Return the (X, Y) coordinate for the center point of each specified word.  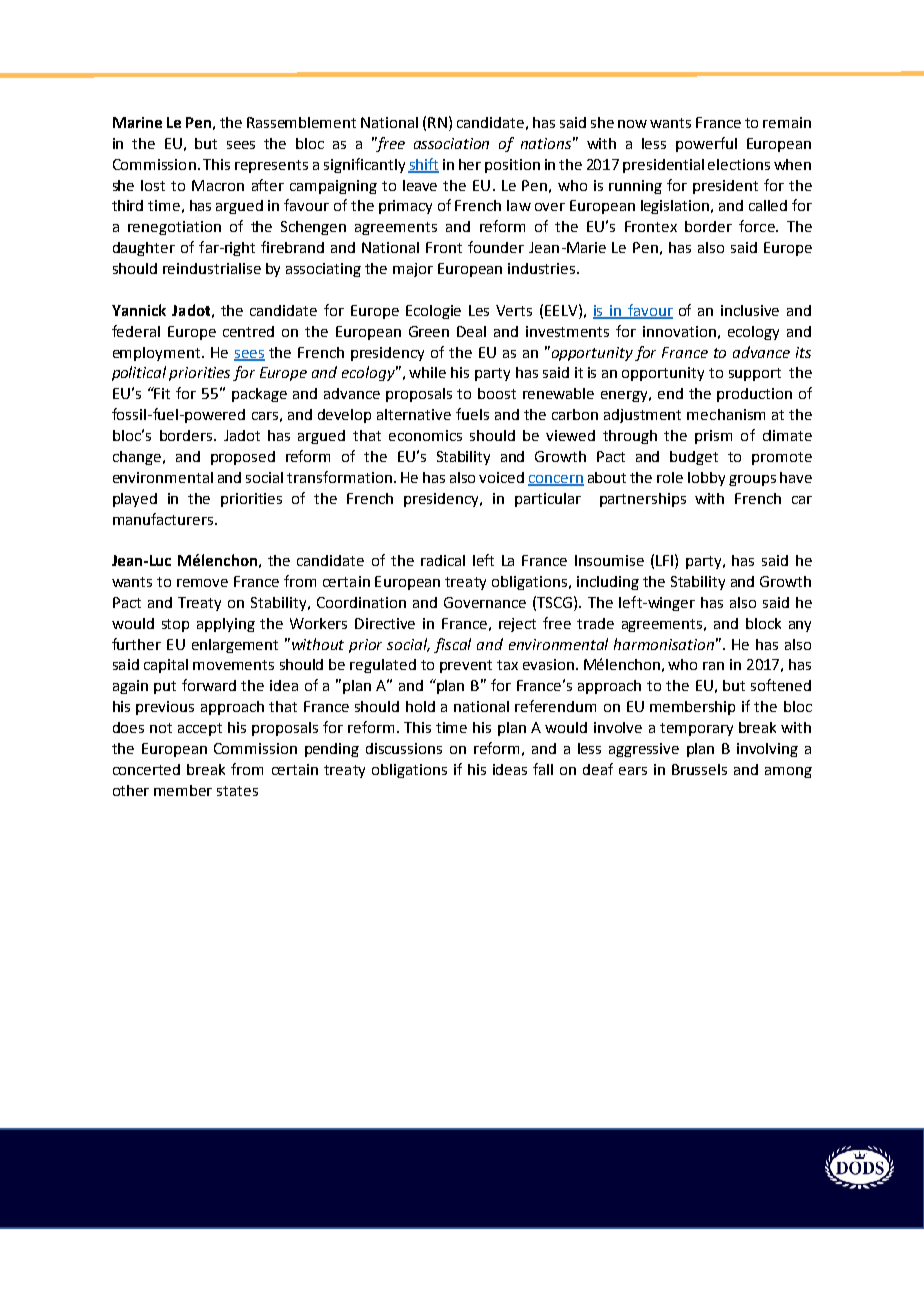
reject (517, 625)
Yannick (139, 310)
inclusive (750, 310)
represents (271, 166)
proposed (243, 458)
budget (694, 458)
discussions (404, 748)
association (451, 143)
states (237, 791)
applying (226, 625)
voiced (501, 477)
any (800, 626)
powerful (706, 144)
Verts (514, 310)
